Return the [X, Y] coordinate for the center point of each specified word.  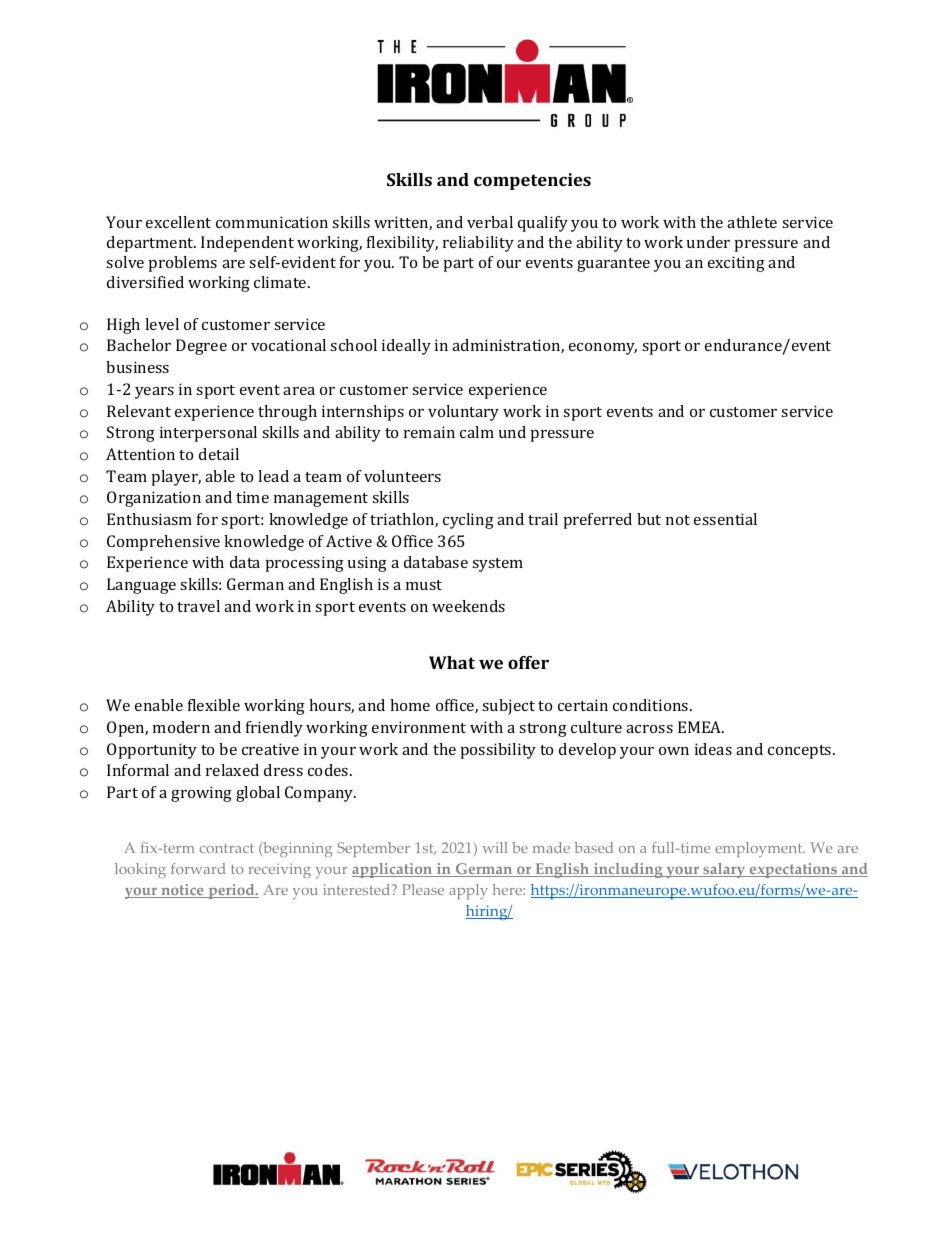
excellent [178, 222]
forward [198, 868]
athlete [752, 222]
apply [468, 891]
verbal [490, 222]
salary [724, 870]
